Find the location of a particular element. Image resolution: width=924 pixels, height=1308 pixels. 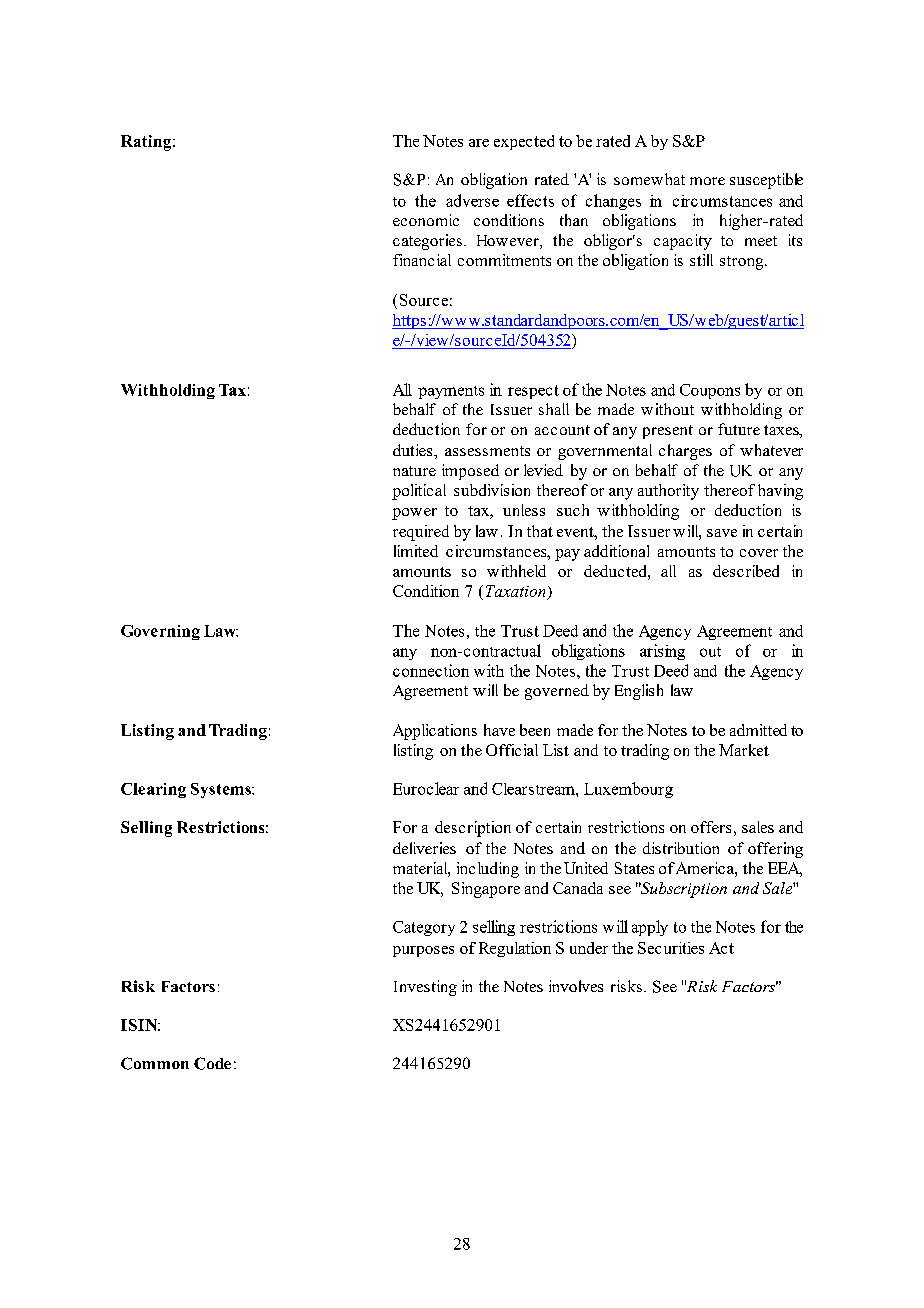

Code is located at coordinates (212, 1063).
